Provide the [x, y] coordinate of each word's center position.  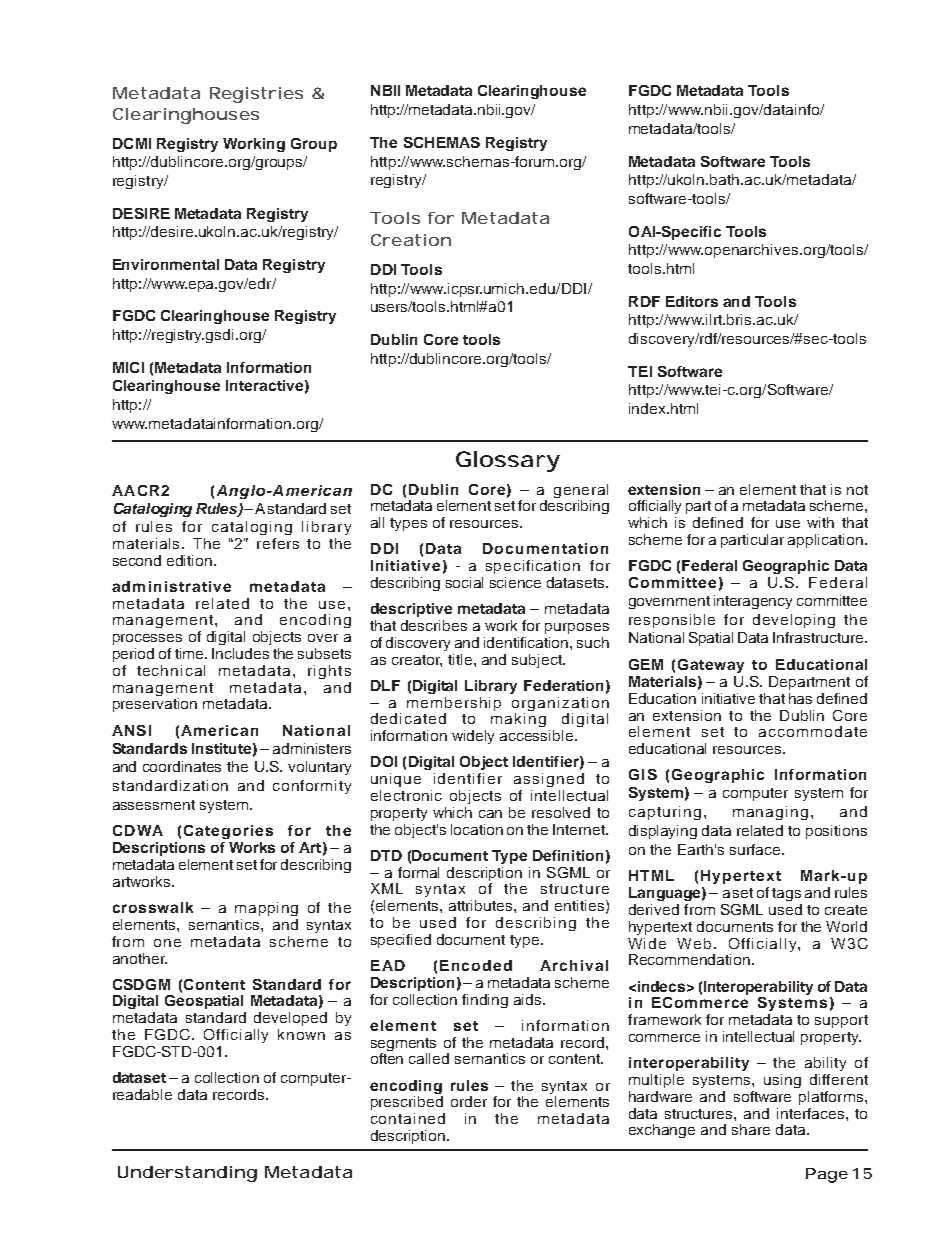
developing [794, 621]
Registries [256, 95]
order [469, 1101]
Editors [692, 301]
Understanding [187, 1174]
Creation [411, 240]
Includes [240, 653]
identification [527, 642]
